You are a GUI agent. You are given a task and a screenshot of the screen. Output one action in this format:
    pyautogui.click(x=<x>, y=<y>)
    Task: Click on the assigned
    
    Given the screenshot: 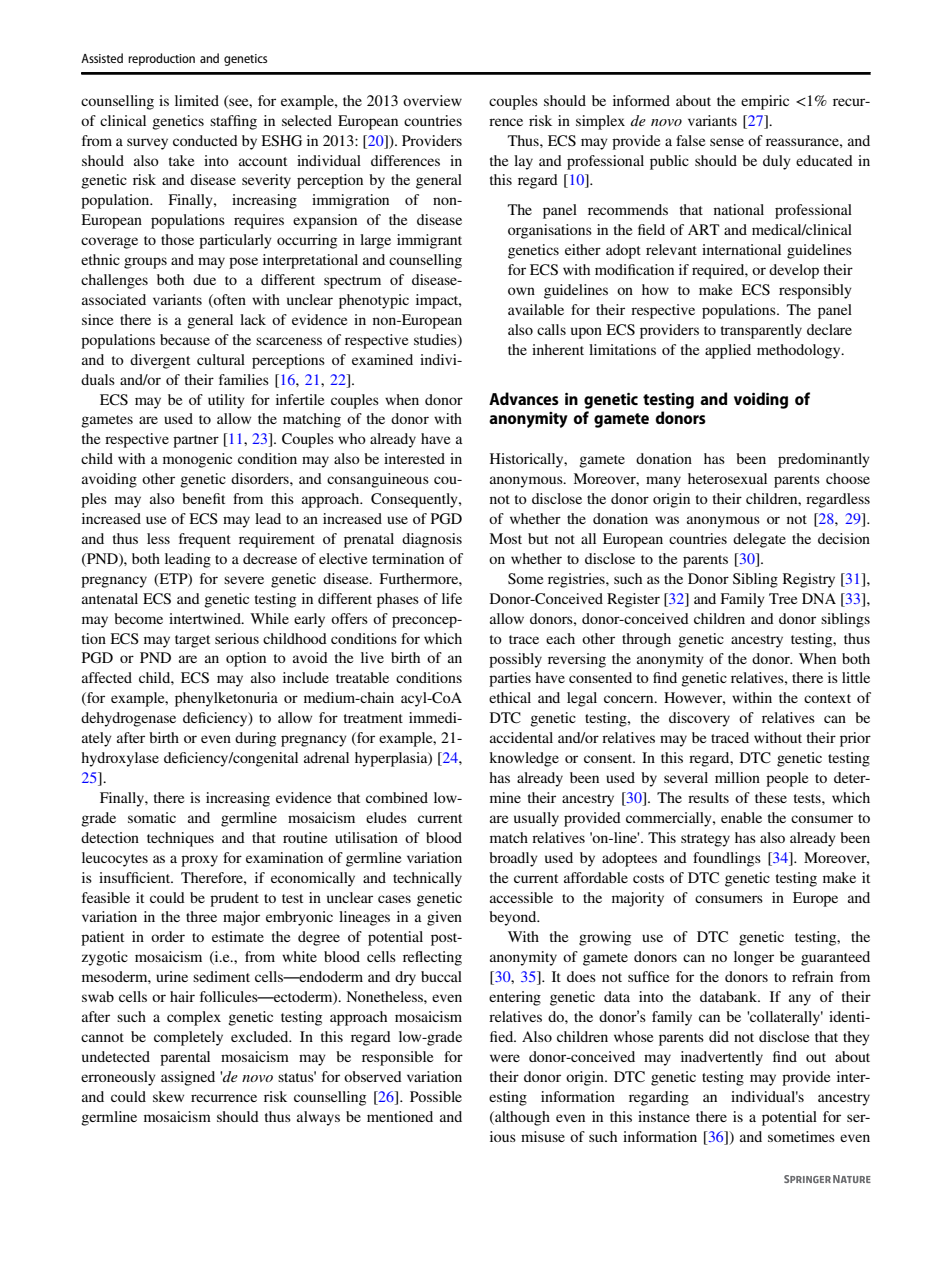 What is the action you would take?
    pyautogui.click(x=188, y=1078)
